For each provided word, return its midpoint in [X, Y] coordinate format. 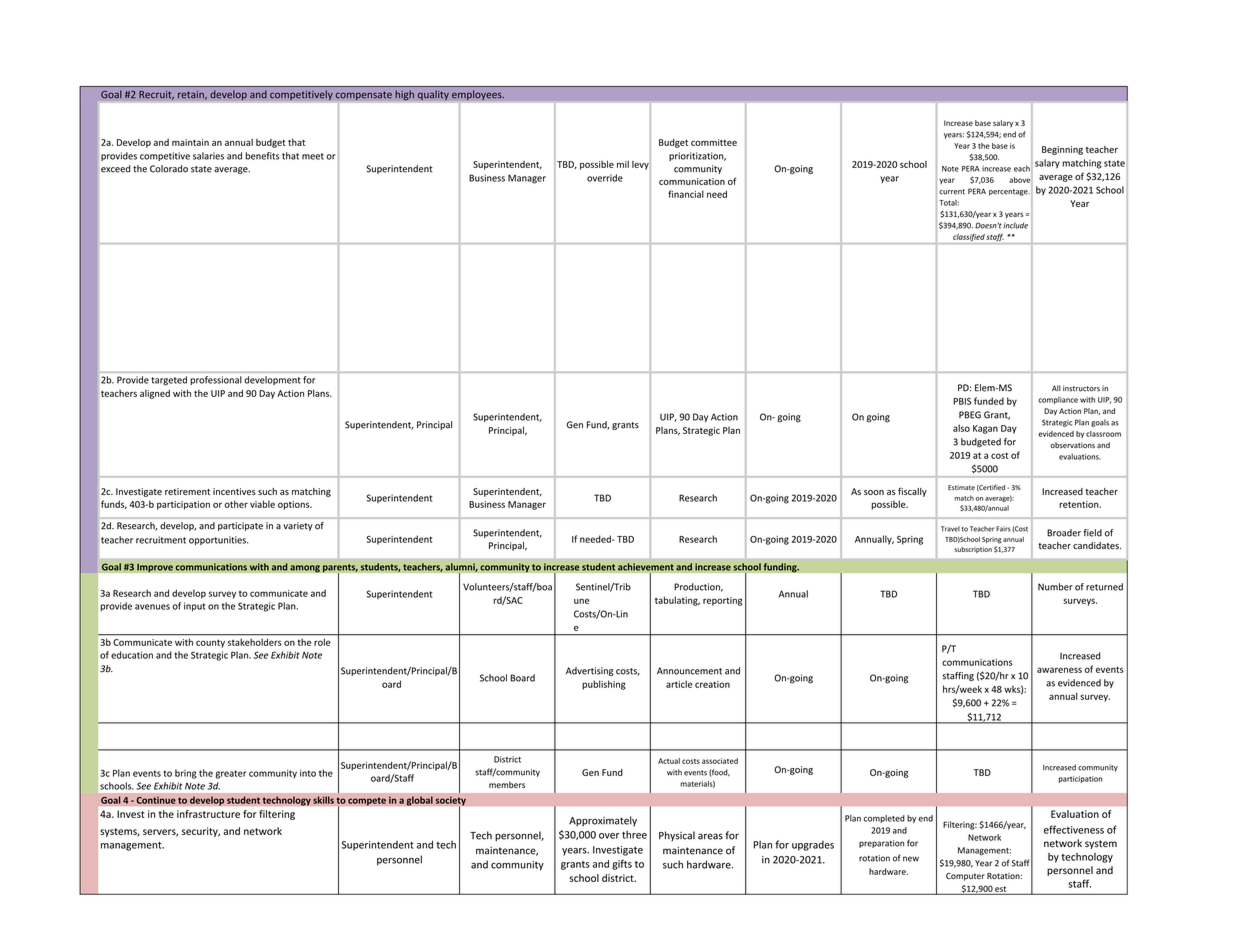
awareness [1059, 670]
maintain [190, 142]
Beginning [1062, 150]
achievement [646, 567]
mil [623, 164]
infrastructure [208, 814]
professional [216, 380]
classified [968, 238]
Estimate [961, 487]
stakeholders [255, 642]
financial [686, 194]
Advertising [590, 671]
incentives [234, 491]
